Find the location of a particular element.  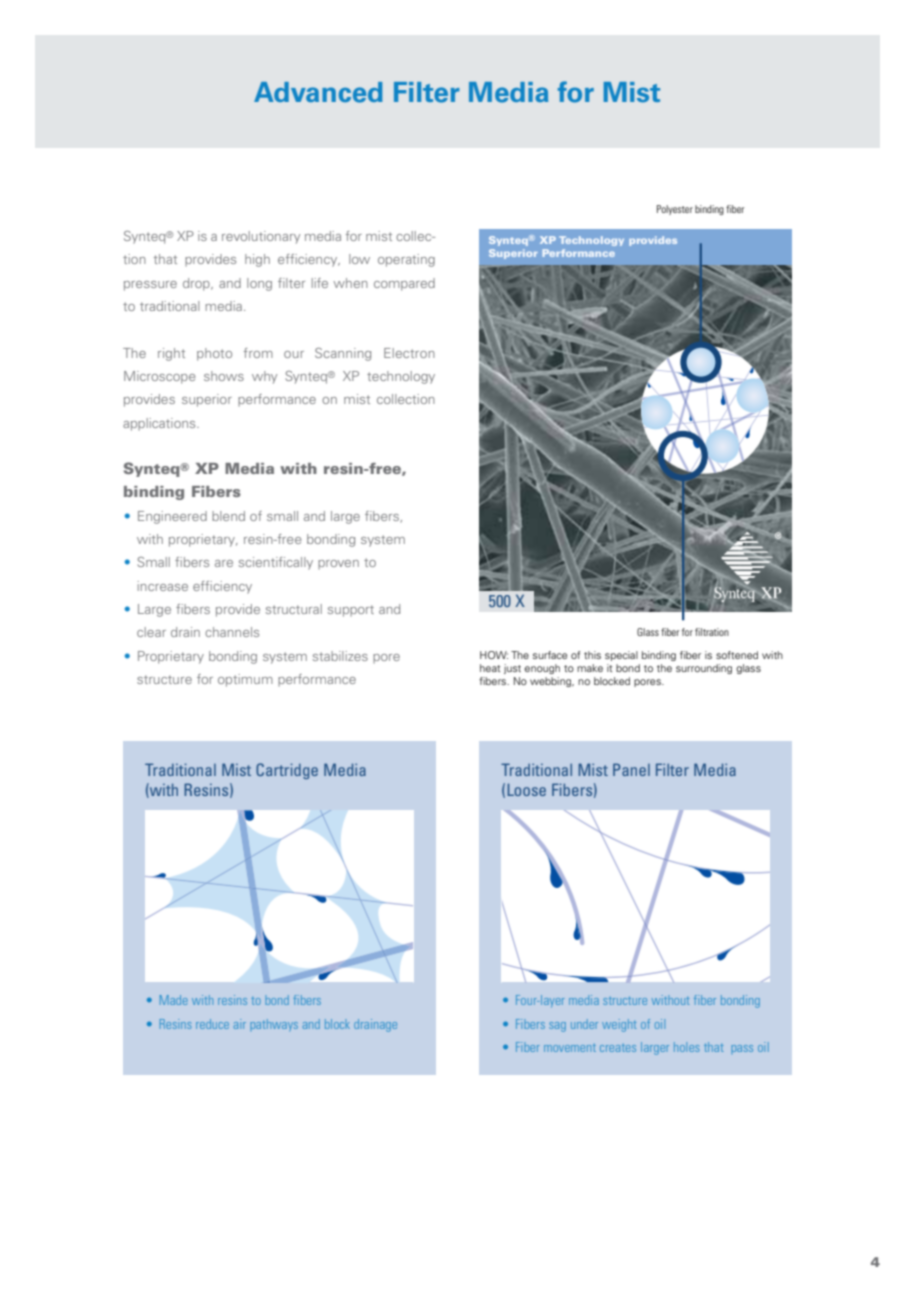

Advanced is located at coordinates (318, 92).
